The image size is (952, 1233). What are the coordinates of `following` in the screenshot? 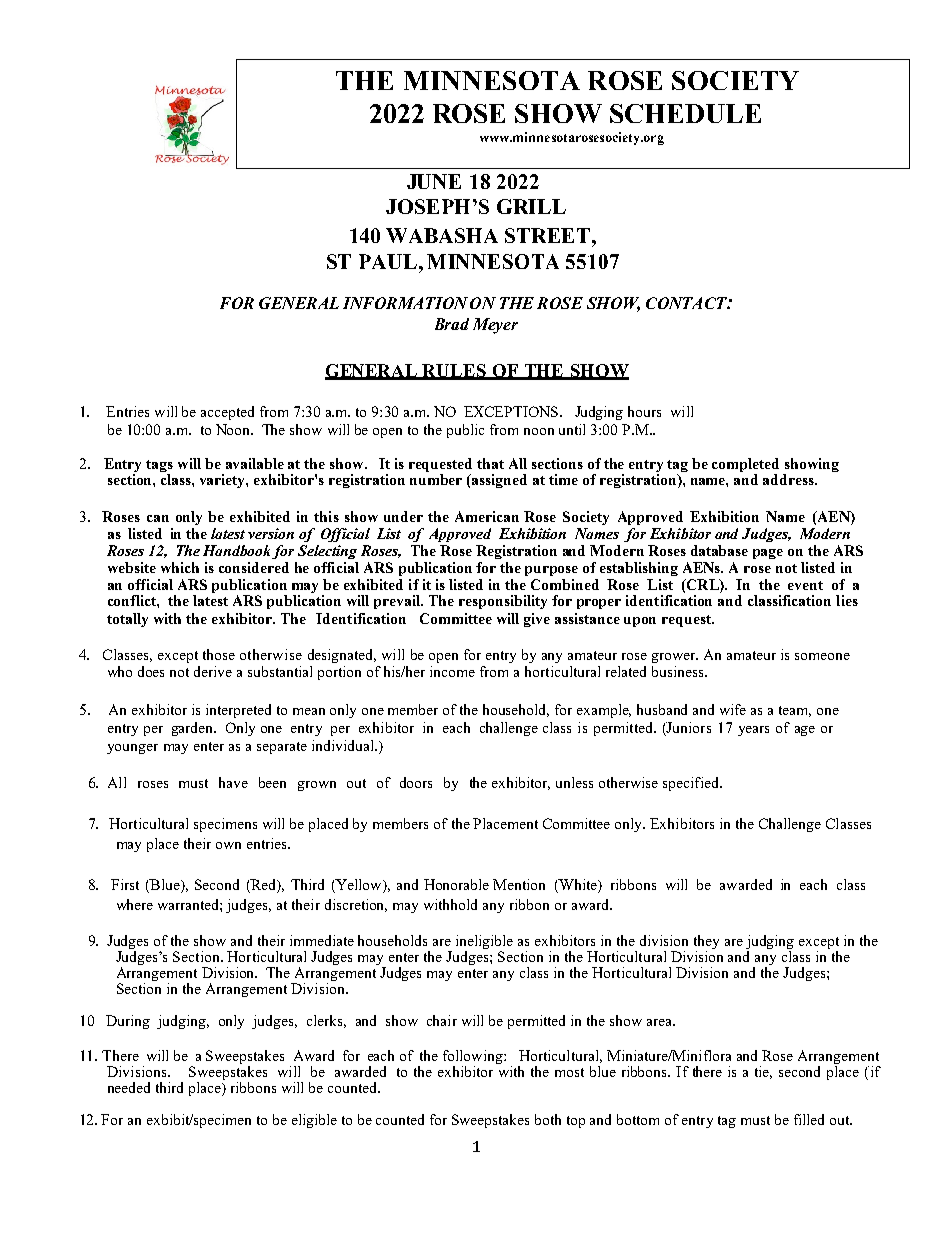 It's located at (474, 1058).
